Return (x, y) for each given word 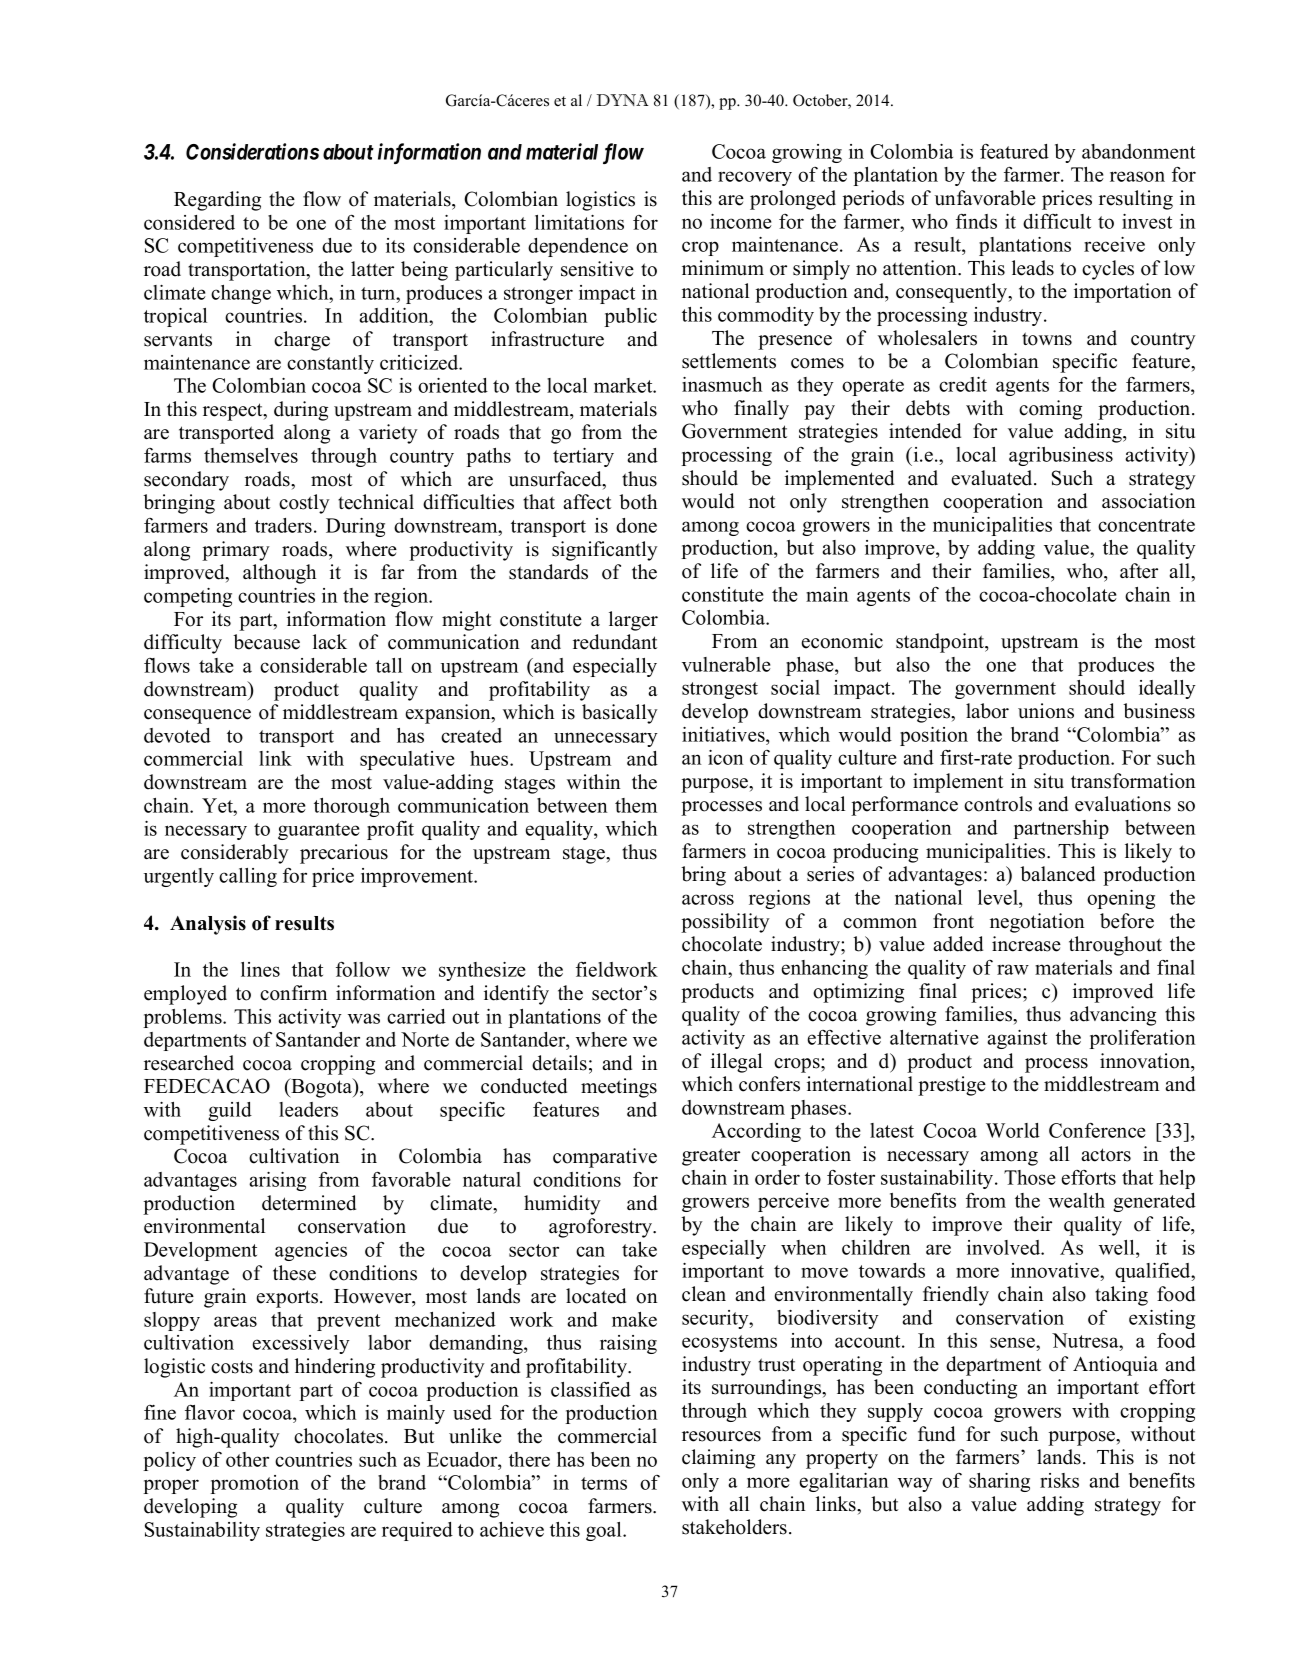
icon (726, 757)
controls (998, 804)
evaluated (993, 478)
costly (304, 504)
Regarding (217, 201)
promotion (254, 1484)
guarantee (319, 831)
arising (277, 1181)
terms (604, 1483)
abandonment (1138, 151)
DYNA (623, 100)
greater (711, 1157)
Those (1030, 1177)
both (638, 502)
